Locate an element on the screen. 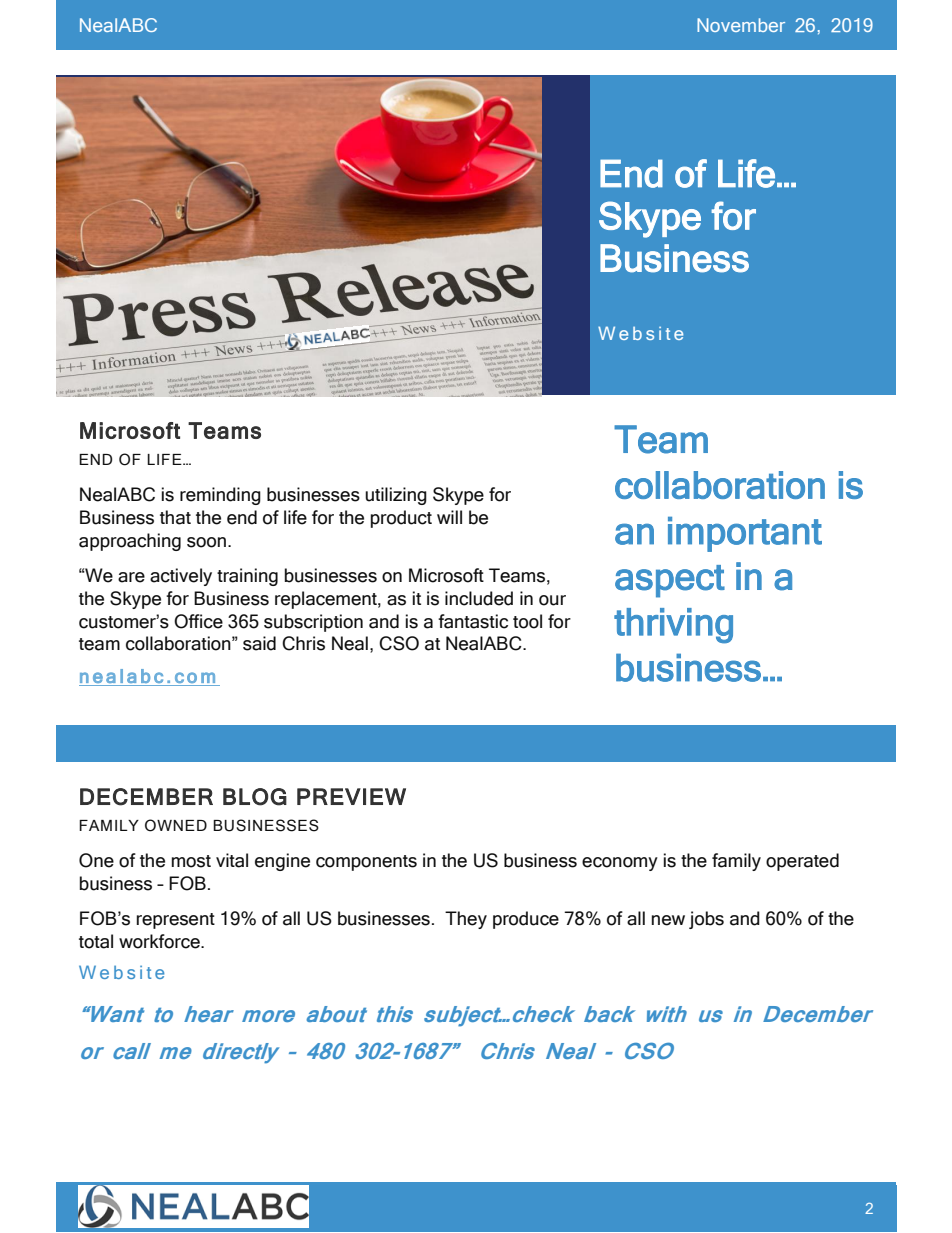 This screenshot has width=952, height=1233. PREVIEW is located at coordinates (351, 796).
